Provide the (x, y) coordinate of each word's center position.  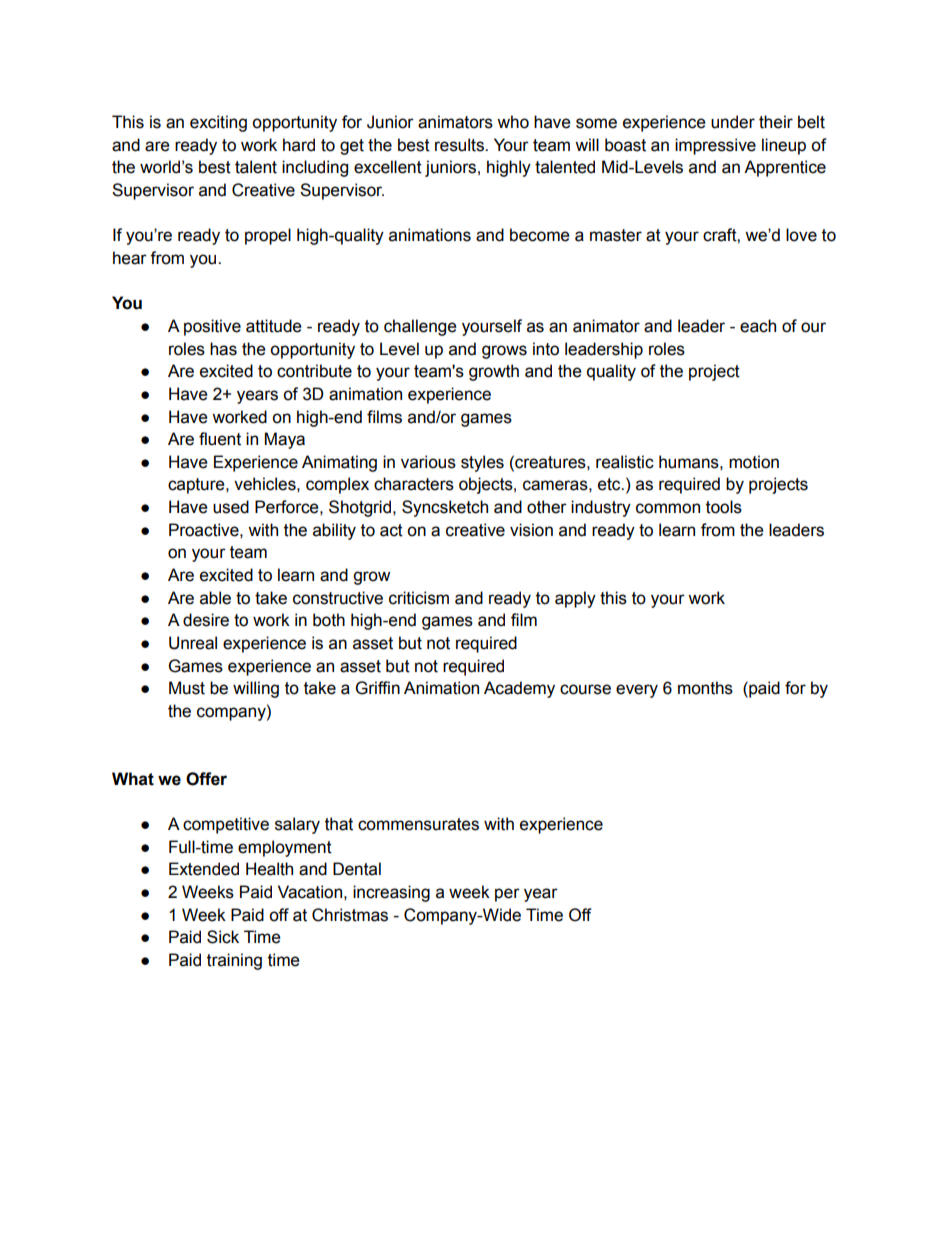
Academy (519, 689)
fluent (220, 439)
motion (754, 462)
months (705, 688)
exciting (218, 123)
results (460, 145)
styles (482, 463)
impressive (715, 146)
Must (187, 688)
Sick (223, 937)
